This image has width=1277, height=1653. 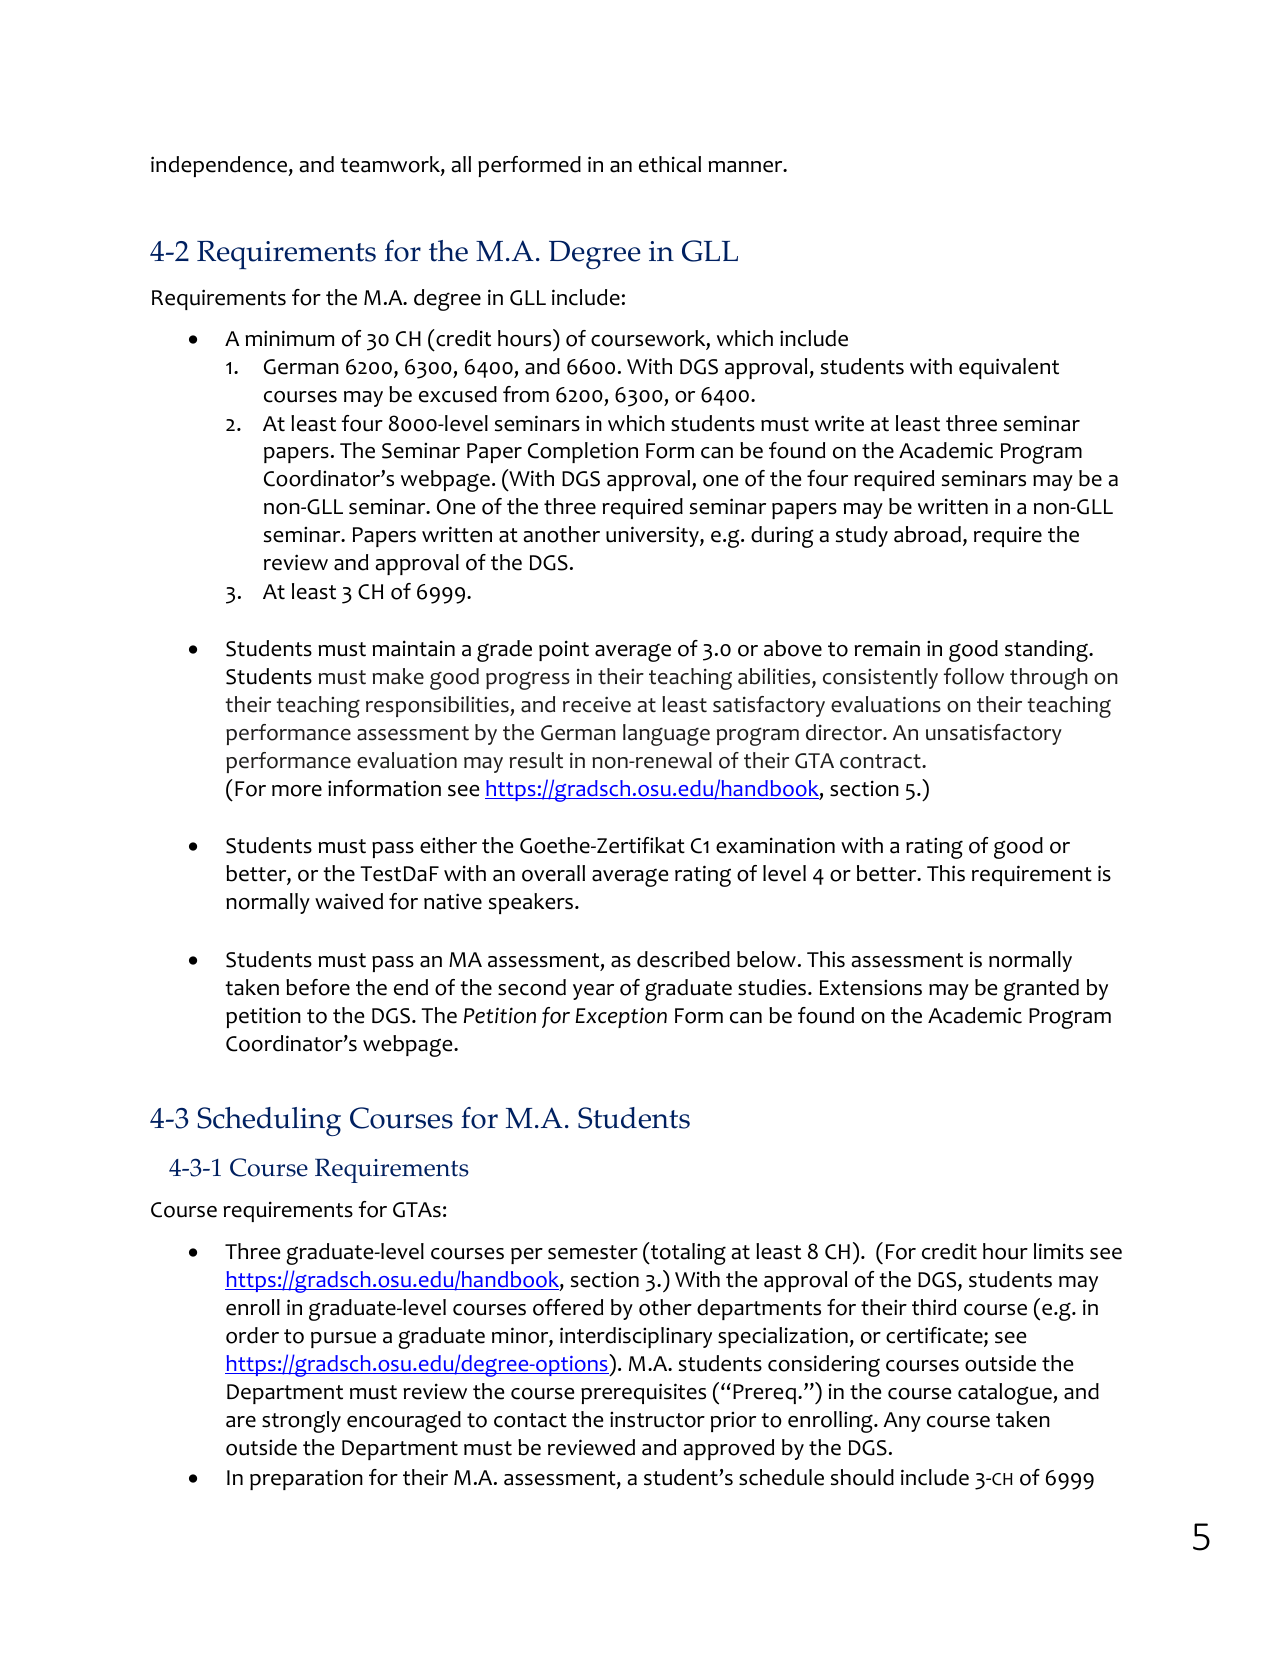 I want to click on minimum, so click(x=289, y=338).
